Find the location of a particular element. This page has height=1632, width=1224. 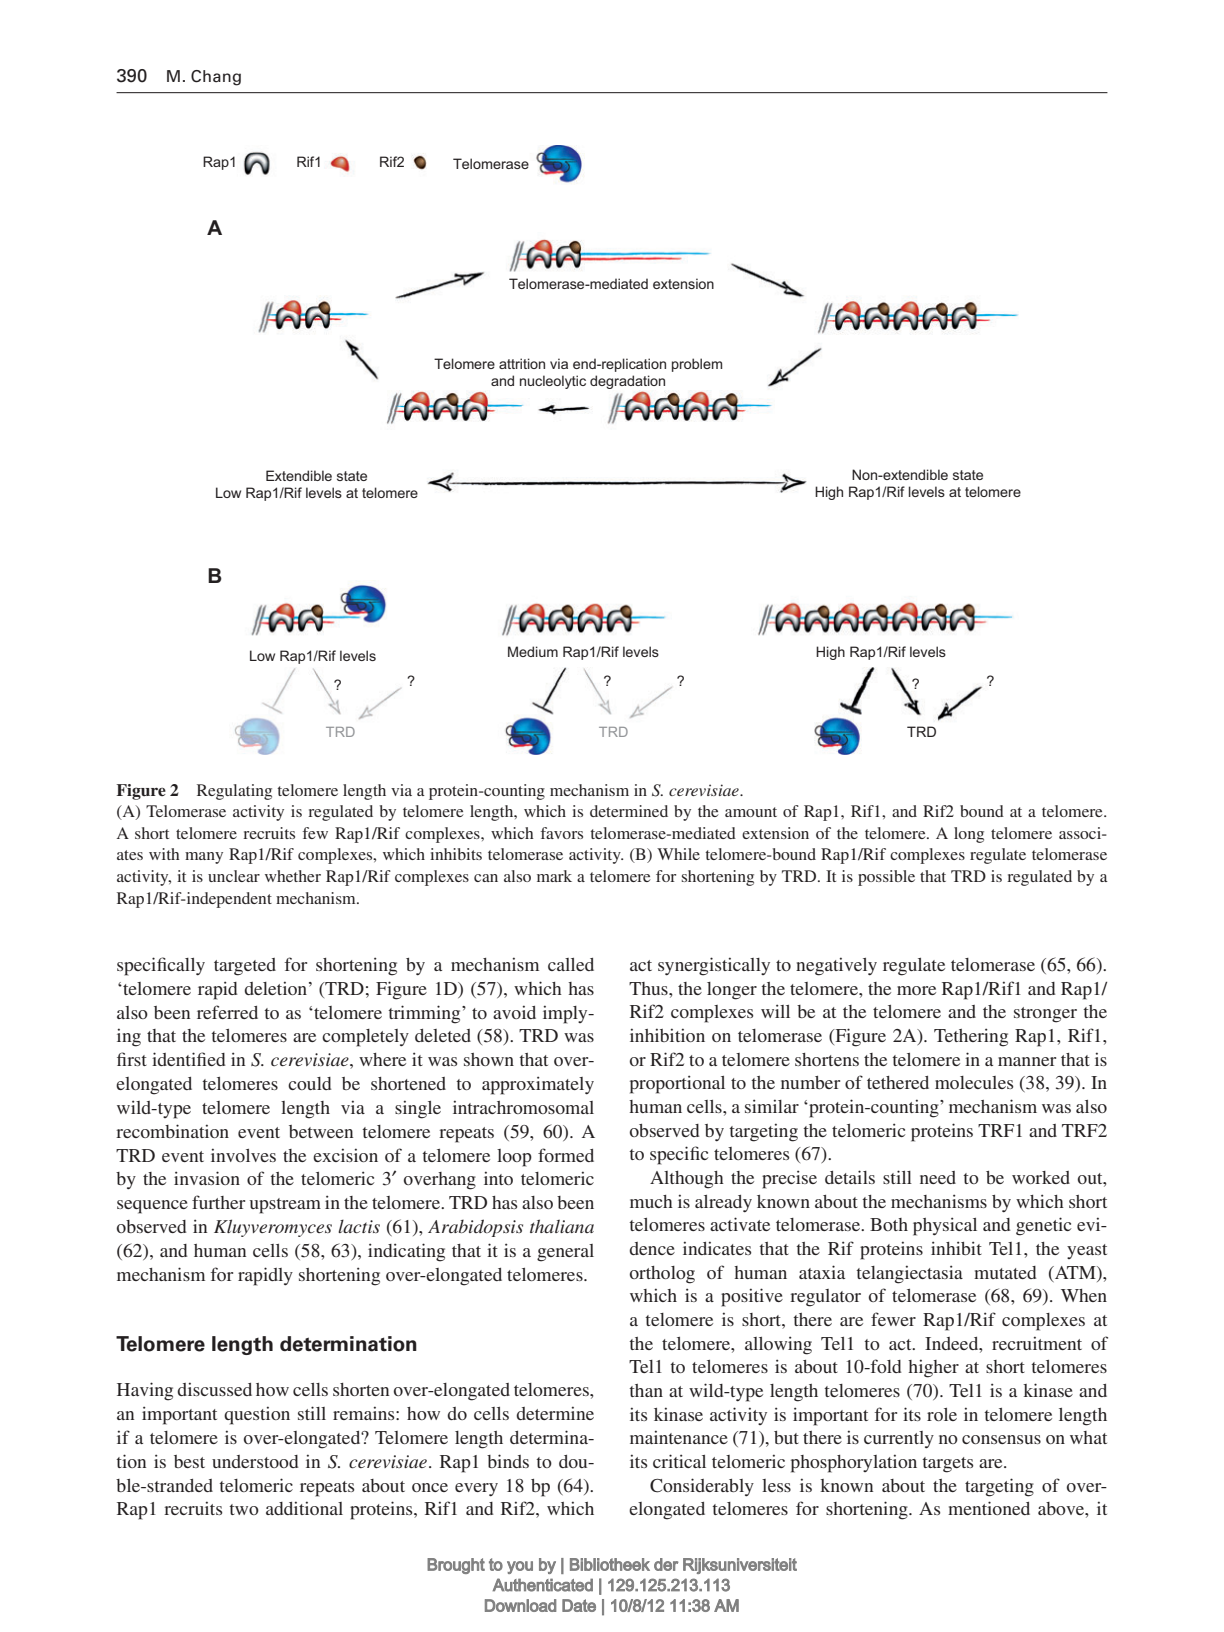

upstream is located at coordinates (285, 1206).
